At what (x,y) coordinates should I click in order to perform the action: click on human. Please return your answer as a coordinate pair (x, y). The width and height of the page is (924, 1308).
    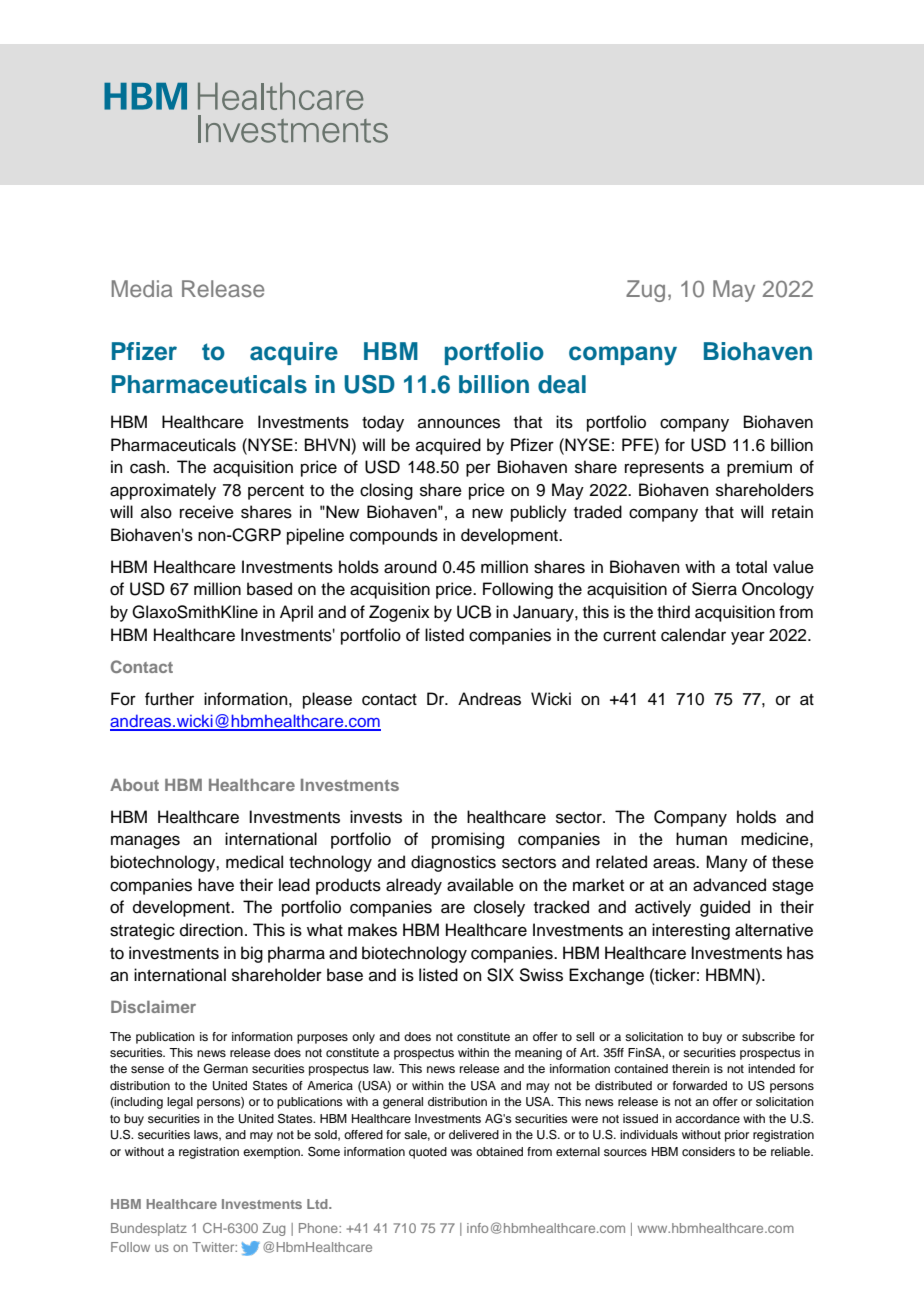
    Looking at the image, I should click on (701, 839).
